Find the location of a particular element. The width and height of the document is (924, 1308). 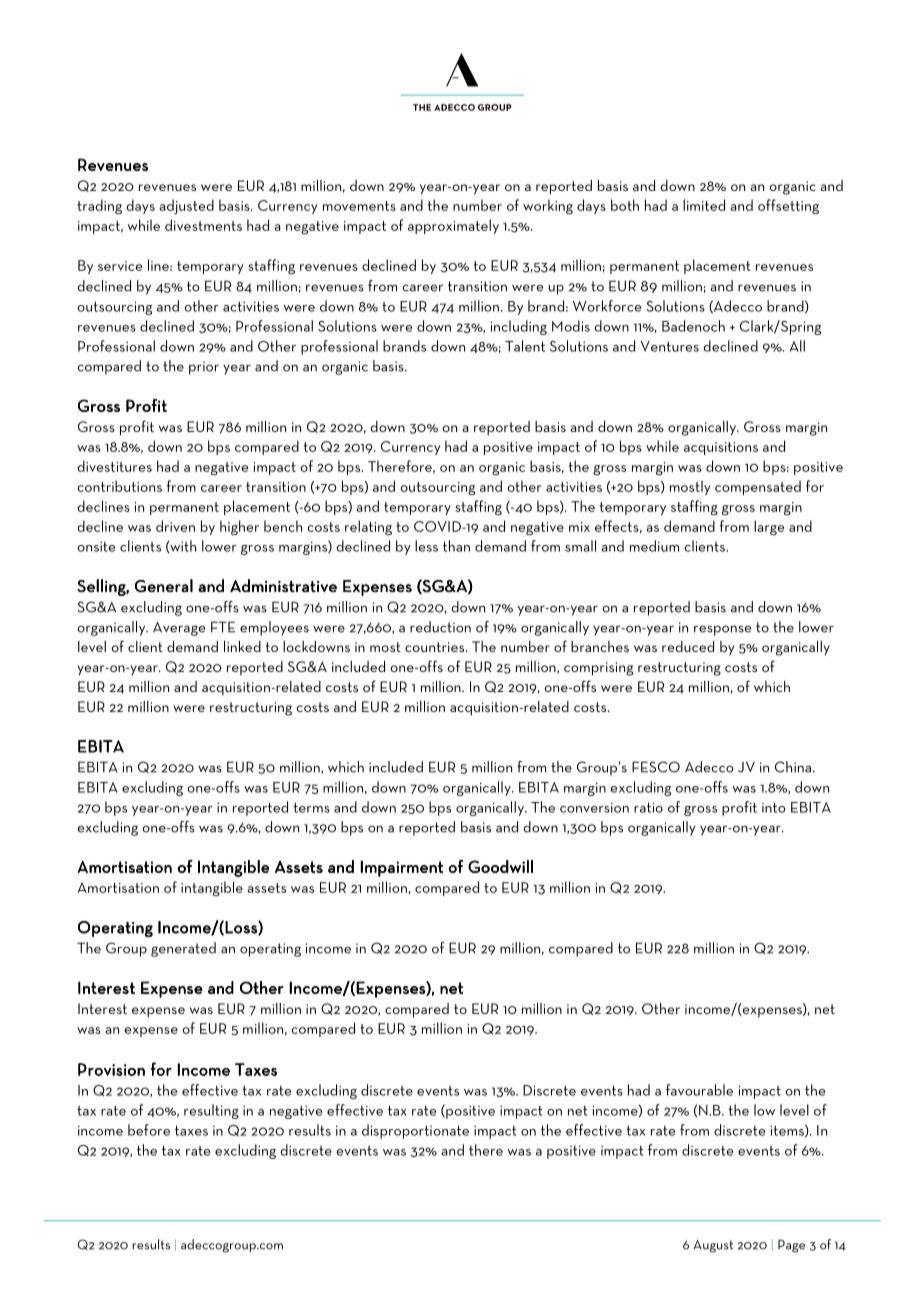

China is located at coordinates (794, 767).
